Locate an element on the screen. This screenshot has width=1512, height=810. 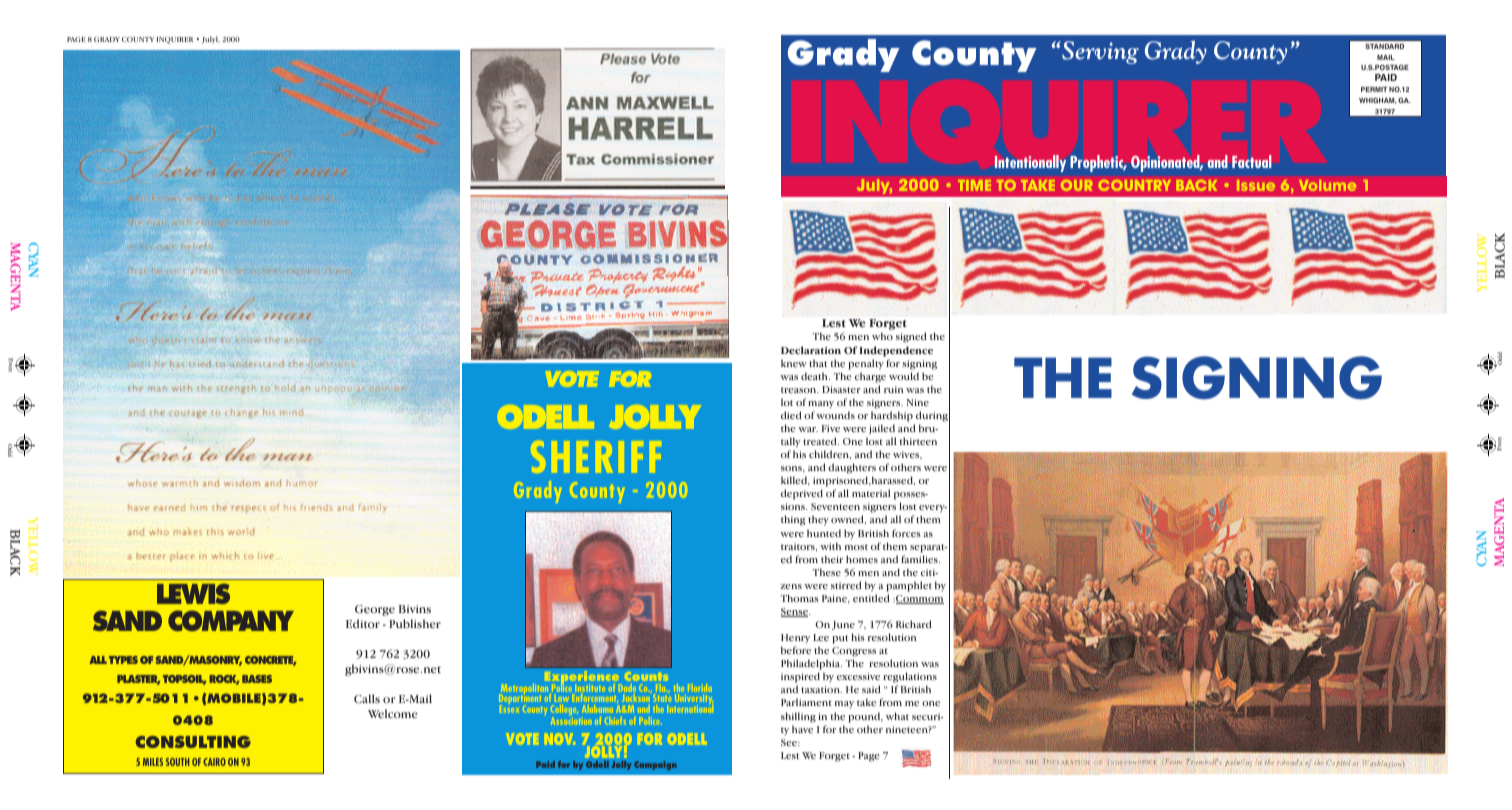
TIME is located at coordinates (974, 185).
